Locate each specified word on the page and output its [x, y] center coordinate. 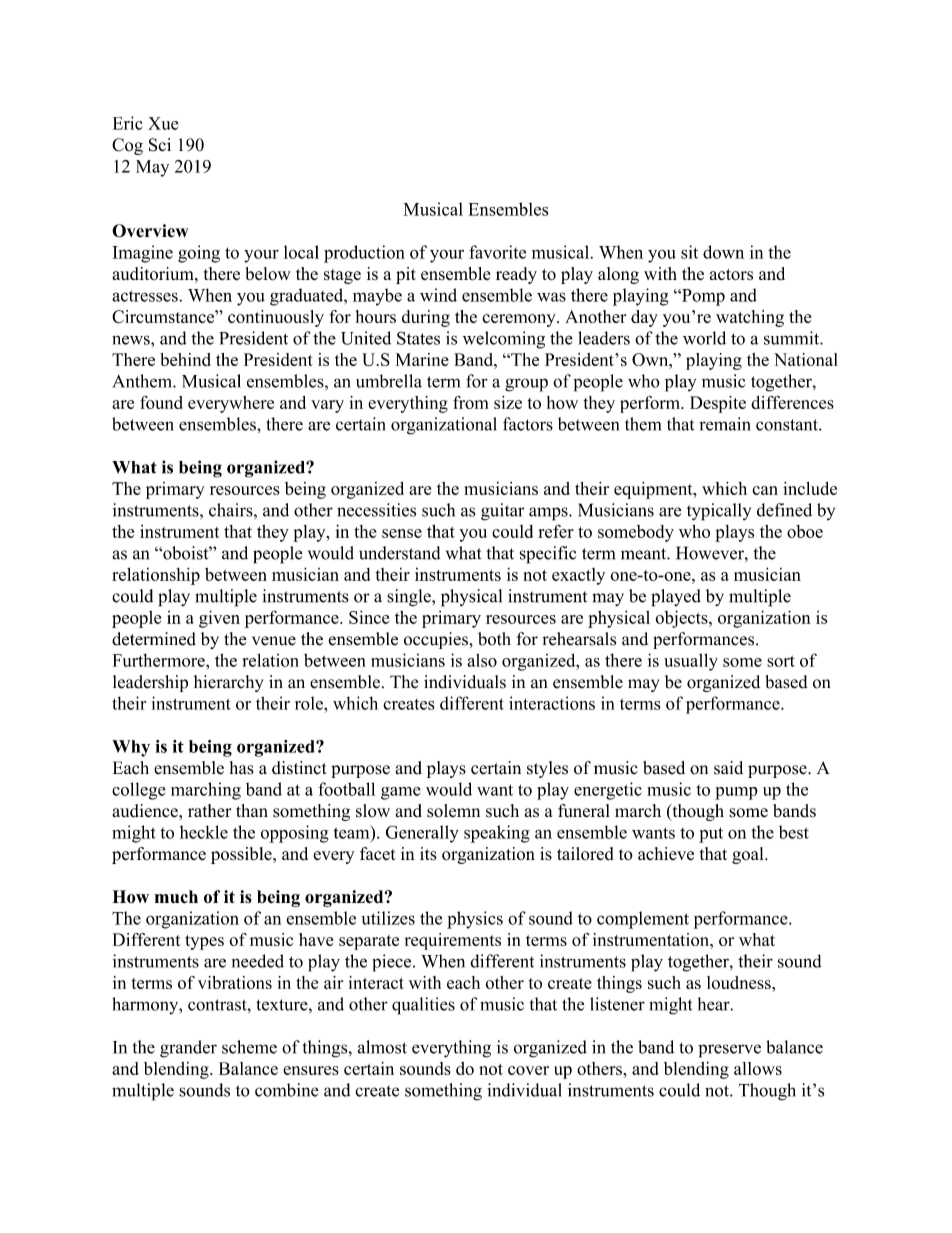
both [494, 639]
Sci [160, 145]
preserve [729, 1051]
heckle [204, 832]
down [723, 252]
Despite [718, 404]
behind [185, 359]
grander [188, 1049]
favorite [497, 252]
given [219, 619]
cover [528, 1070]
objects [682, 619]
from [470, 402]
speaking [497, 834]
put [711, 835]
